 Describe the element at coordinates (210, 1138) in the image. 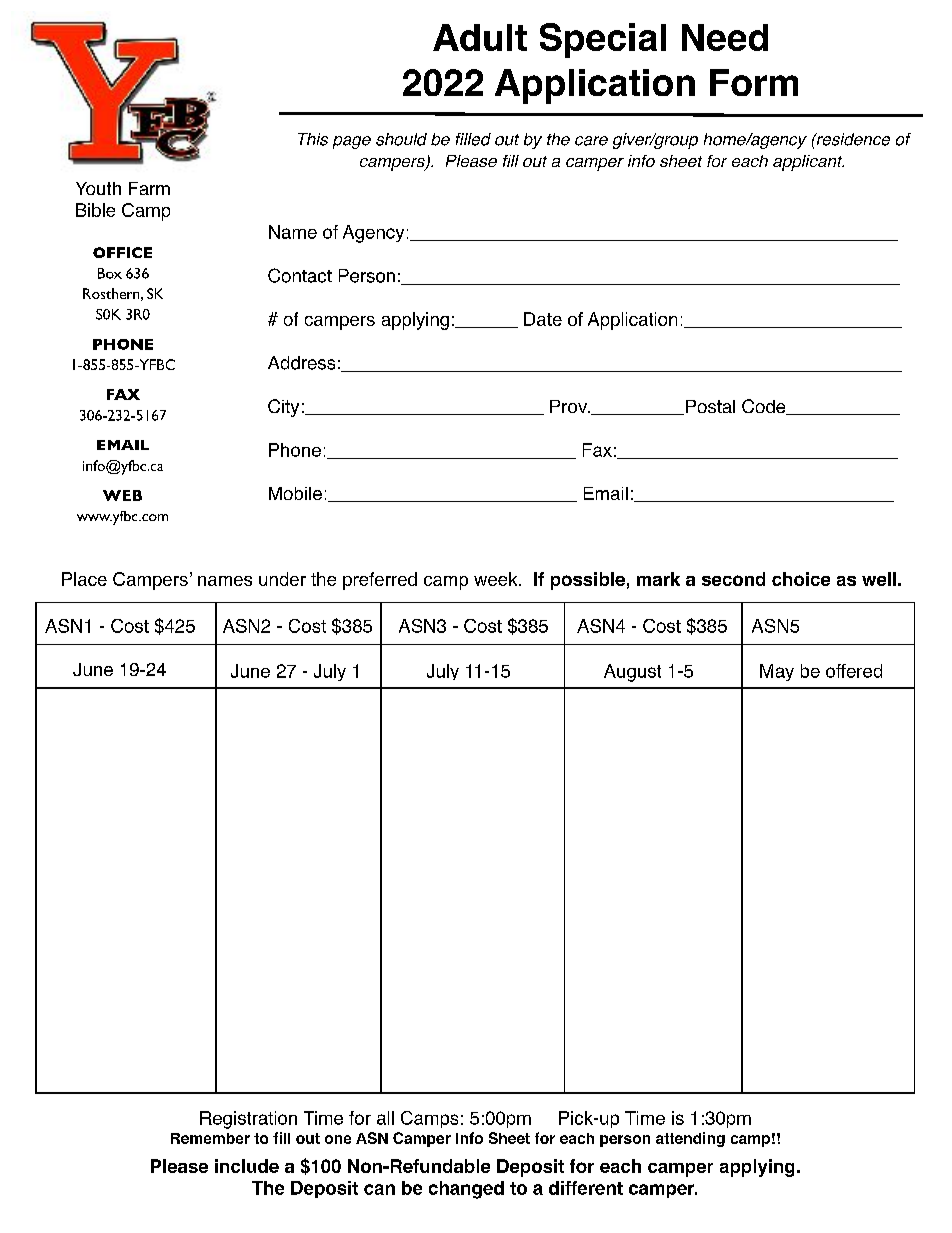

I see `Remember` at that location.
